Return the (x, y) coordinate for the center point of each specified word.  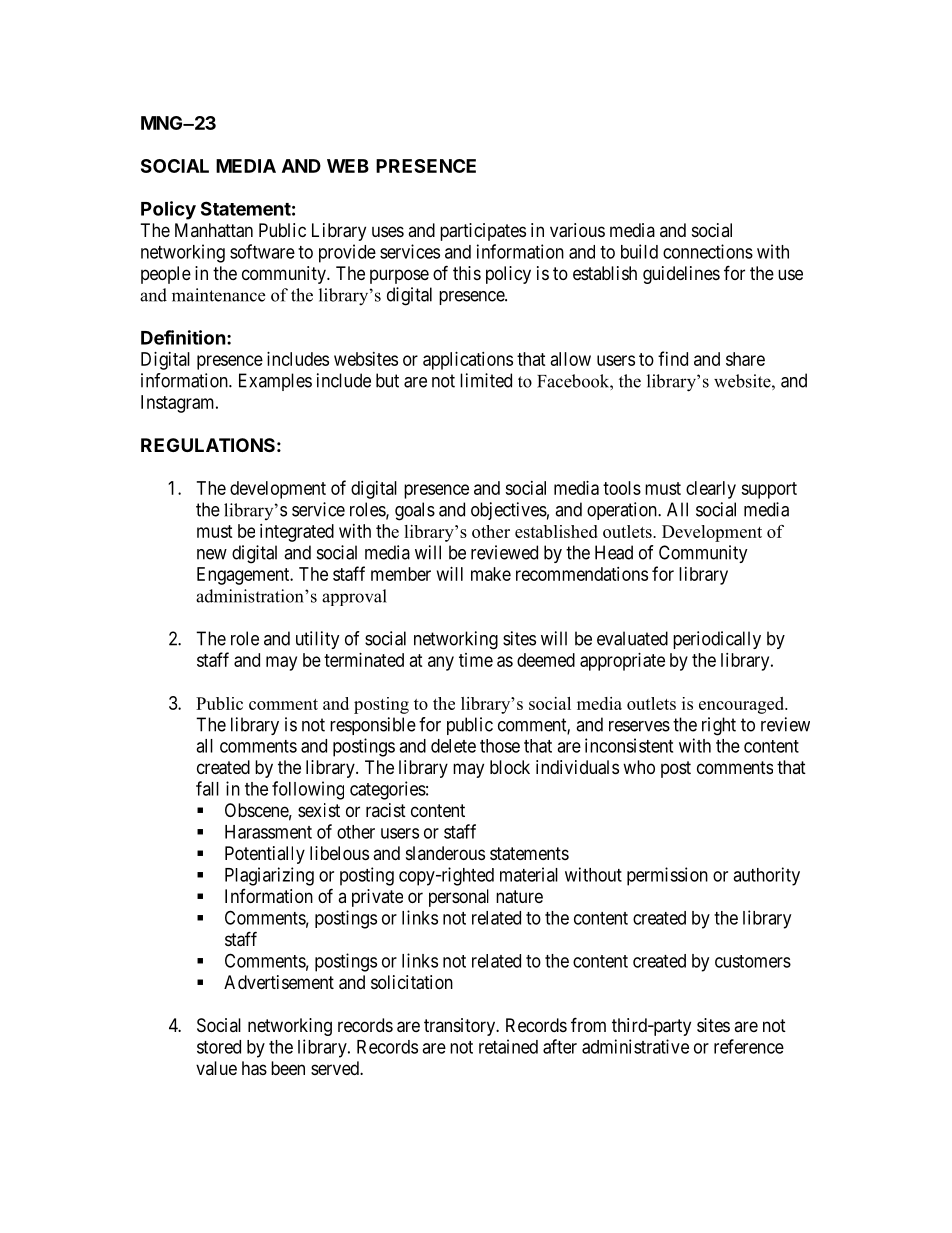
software (262, 251)
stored (219, 1047)
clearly (711, 490)
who (639, 767)
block (510, 767)
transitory (461, 1027)
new (212, 554)
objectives (509, 511)
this (467, 273)
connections (708, 251)
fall (207, 788)
